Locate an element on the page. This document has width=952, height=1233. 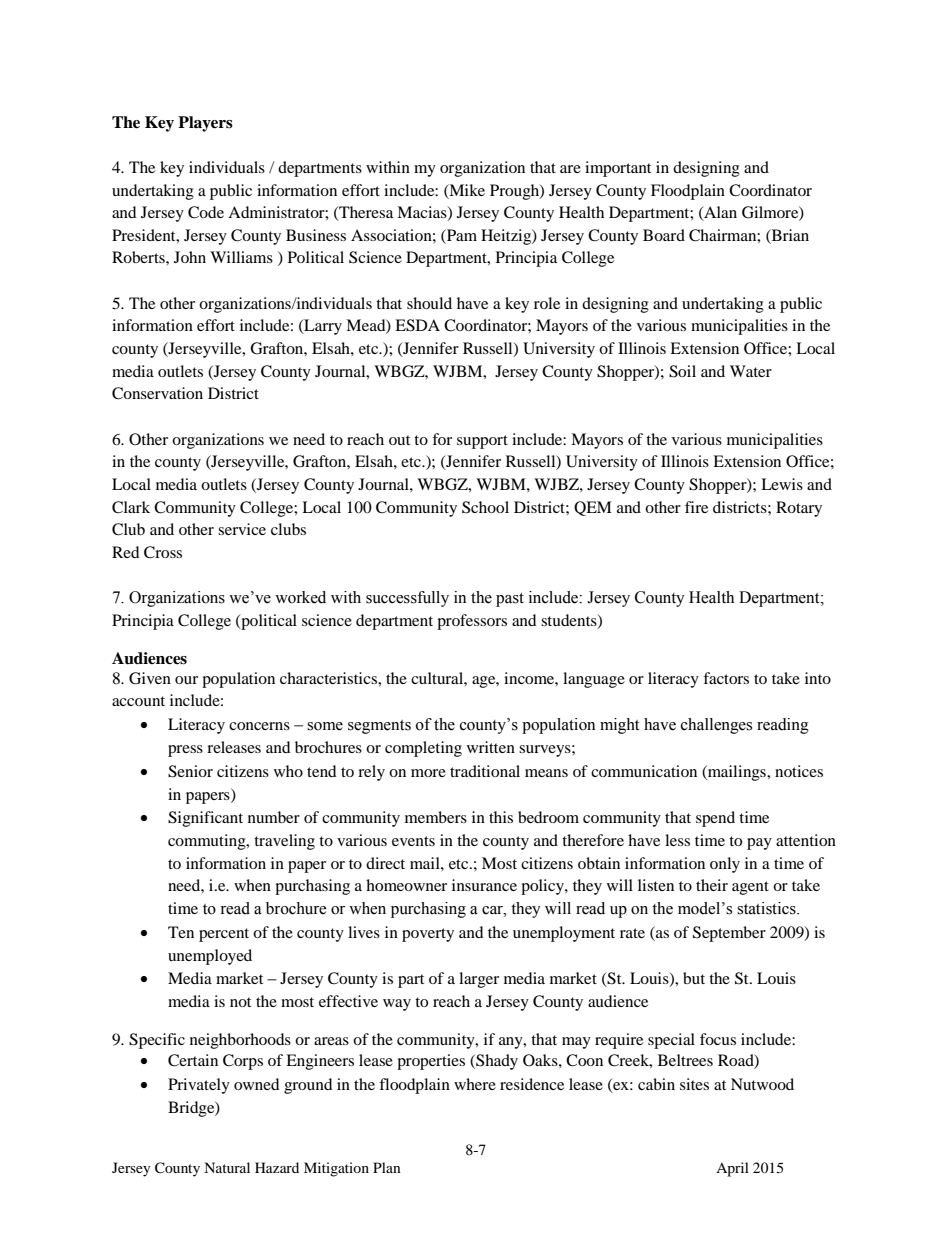
professors is located at coordinates (472, 622).
